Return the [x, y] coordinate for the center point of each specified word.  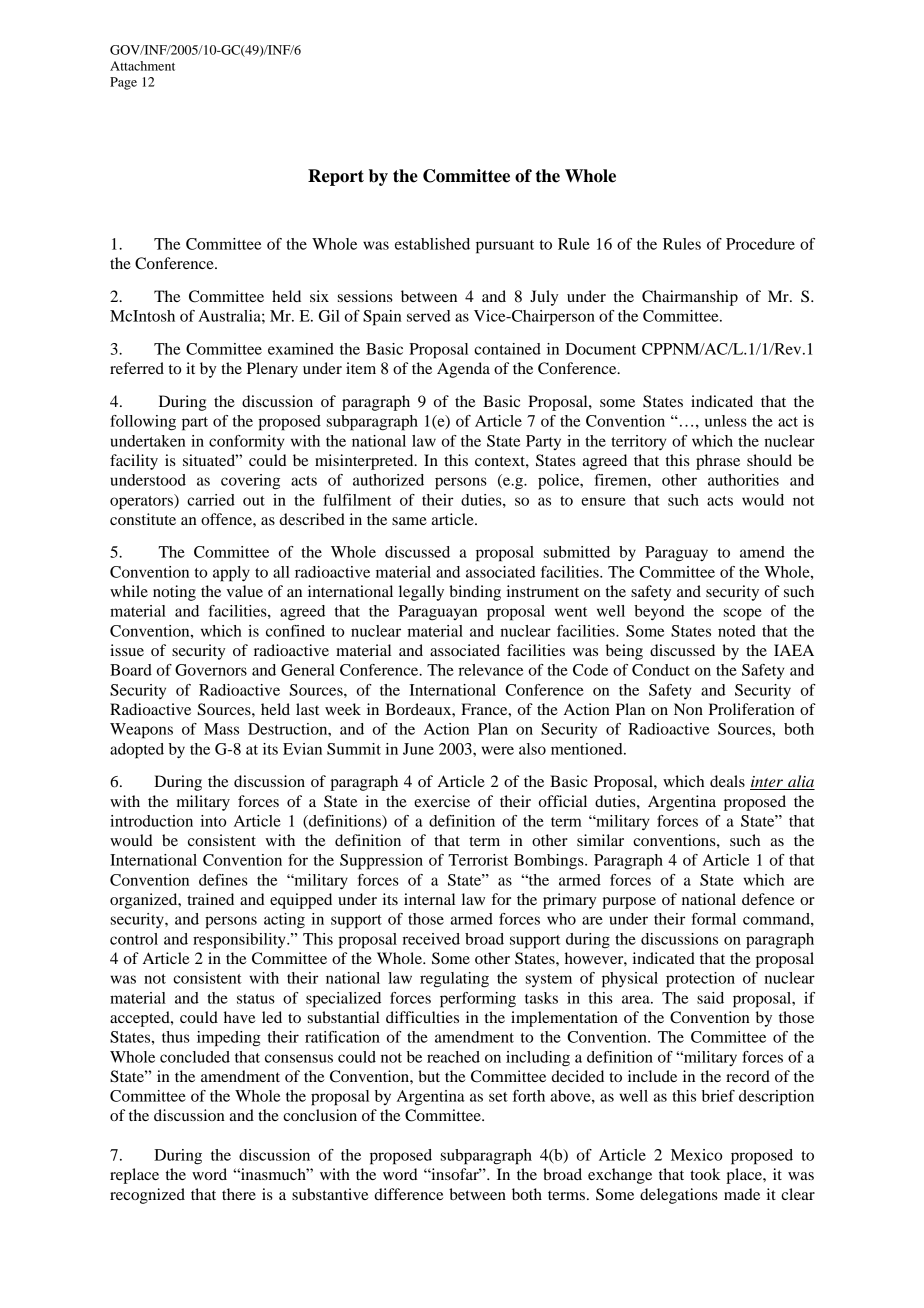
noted [737, 631]
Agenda [463, 370]
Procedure [760, 244]
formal [714, 919]
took [705, 1174]
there [239, 1194]
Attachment [142, 66]
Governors [211, 670]
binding [475, 593]
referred [137, 368]
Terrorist [478, 860]
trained [210, 899]
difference [409, 1194]
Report [336, 177]
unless [726, 421]
